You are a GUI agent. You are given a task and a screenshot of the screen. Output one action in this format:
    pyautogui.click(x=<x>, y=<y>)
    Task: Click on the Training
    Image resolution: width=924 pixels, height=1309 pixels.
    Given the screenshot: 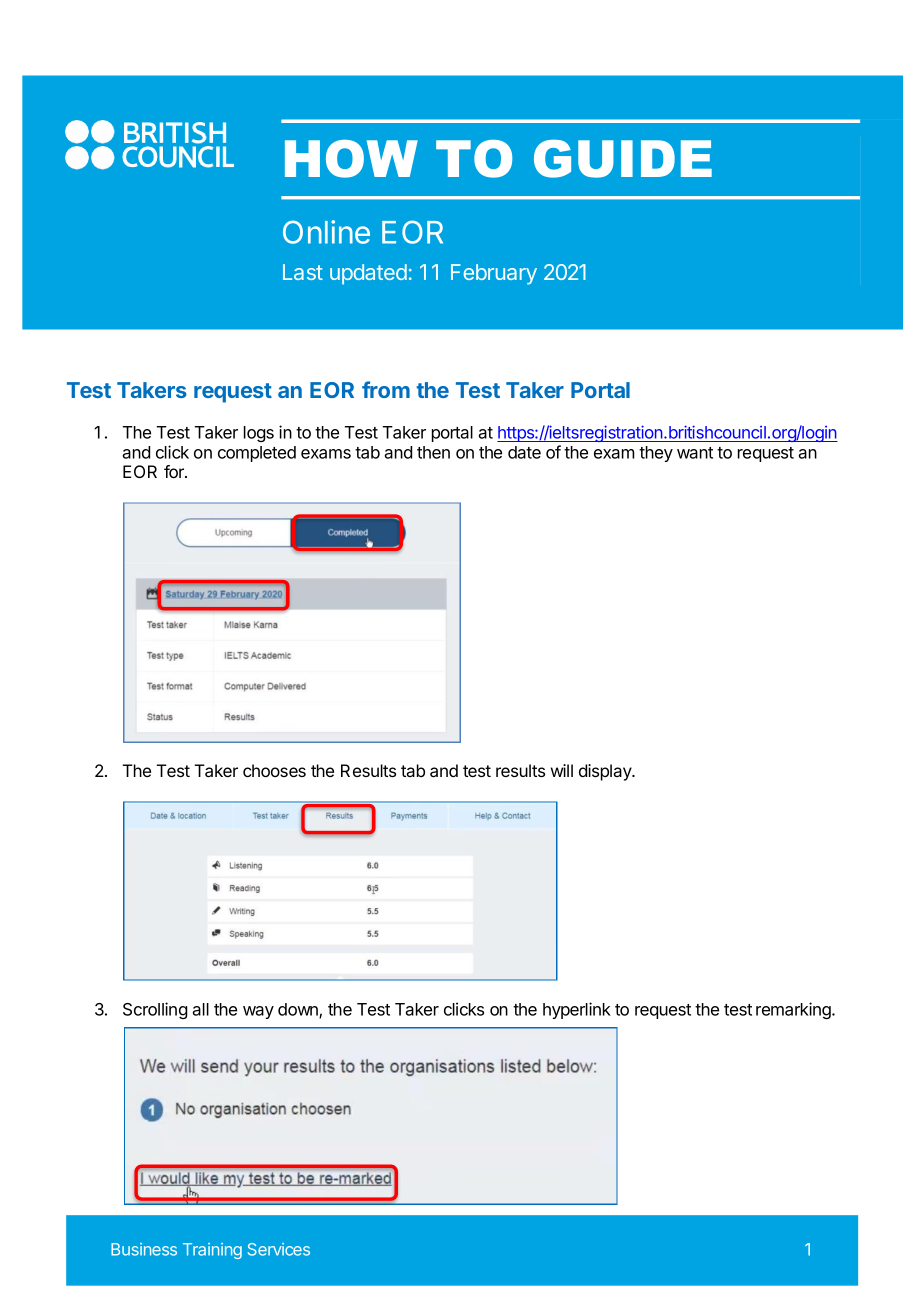 What is the action you would take?
    pyautogui.click(x=212, y=1251)
